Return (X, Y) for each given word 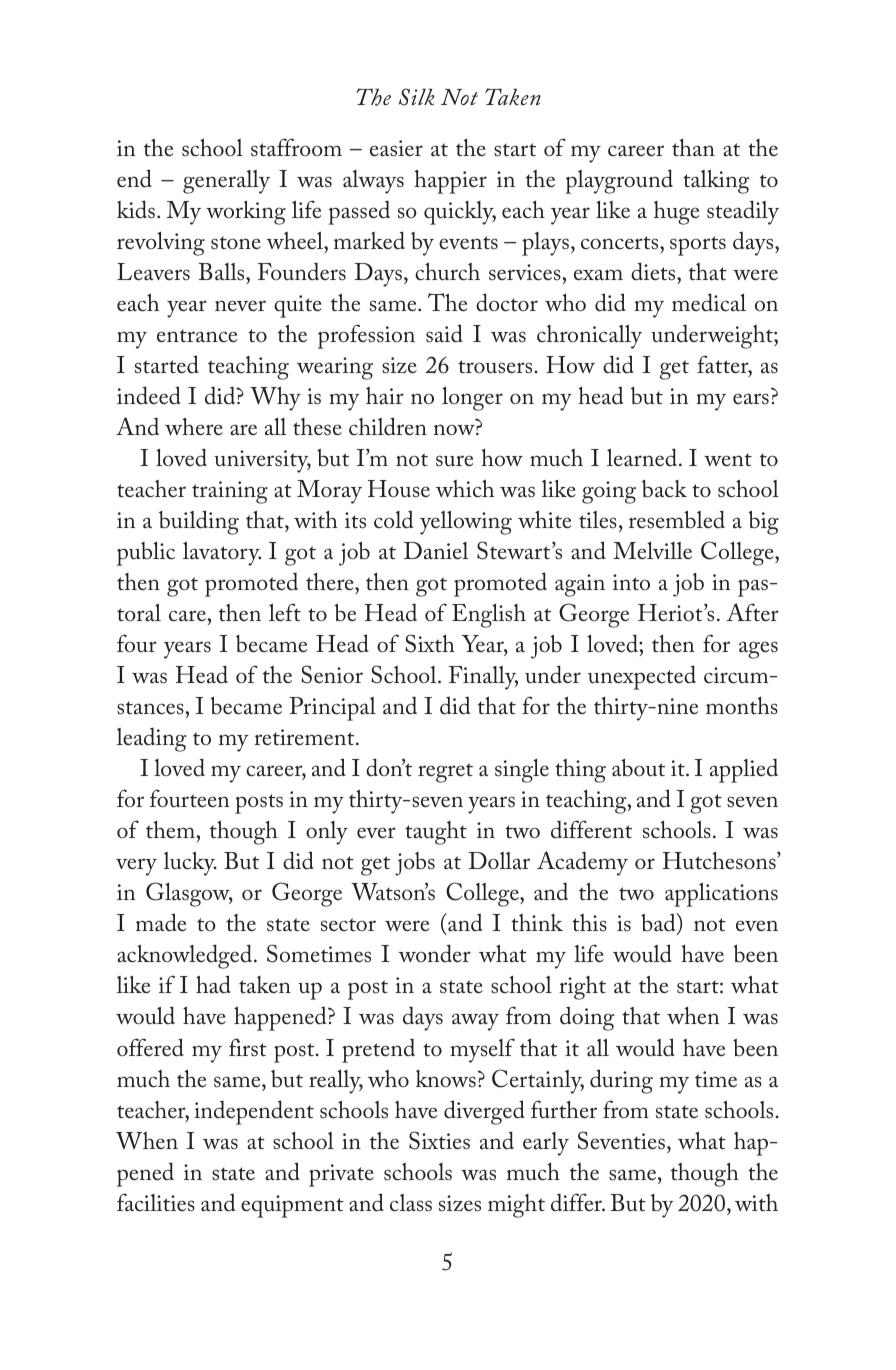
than (693, 148)
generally (226, 182)
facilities (156, 1202)
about (638, 768)
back (664, 489)
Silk (417, 97)
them (171, 830)
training (230, 492)
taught (436, 833)
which (465, 489)
